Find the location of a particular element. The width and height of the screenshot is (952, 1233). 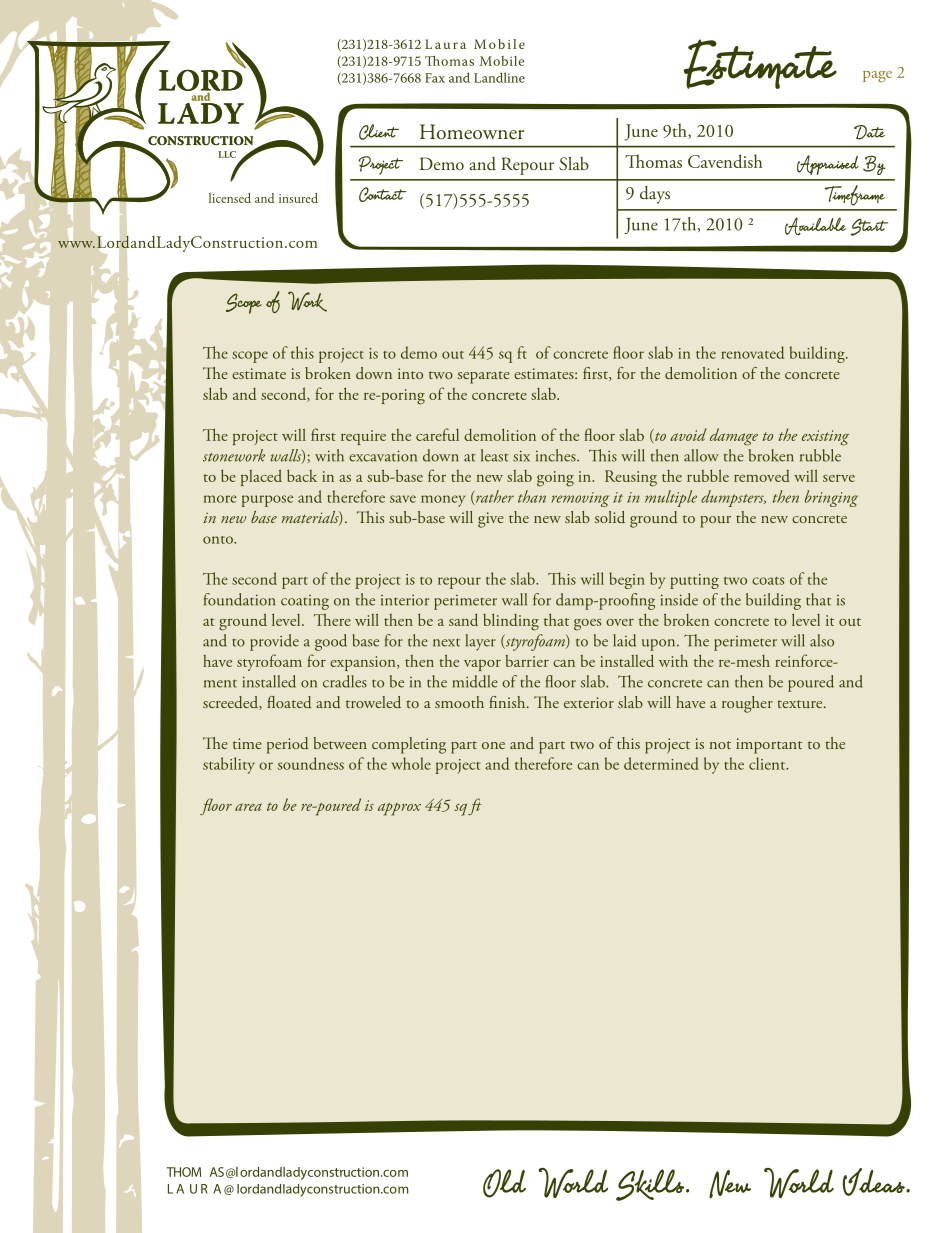

area is located at coordinates (248, 807).
